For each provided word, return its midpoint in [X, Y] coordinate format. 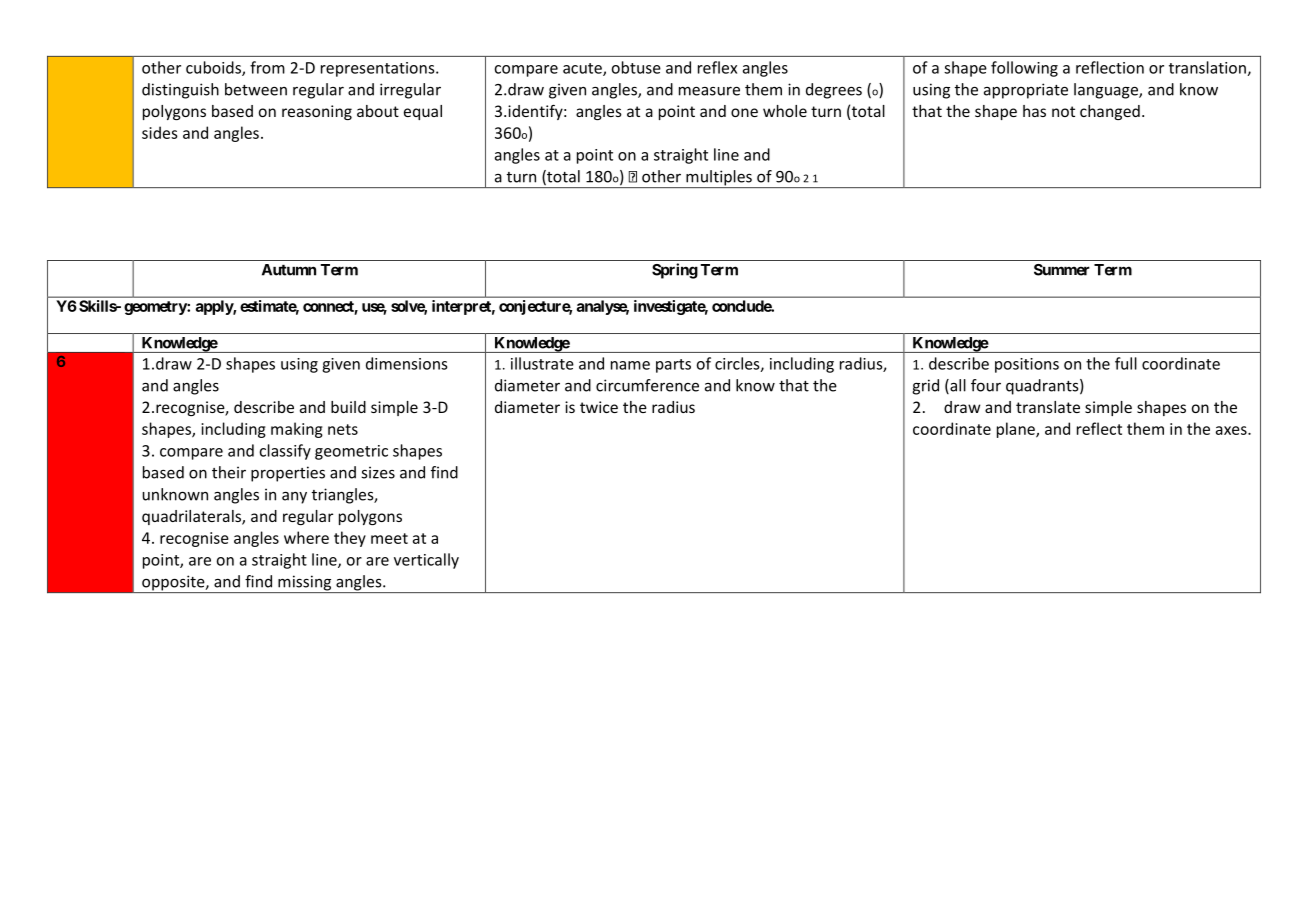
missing [305, 584]
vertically [426, 561]
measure [709, 91]
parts [673, 366]
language [1107, 91]
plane [1017, 430]
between [256, 89]
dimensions [406, 363]
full [1126, 363]
